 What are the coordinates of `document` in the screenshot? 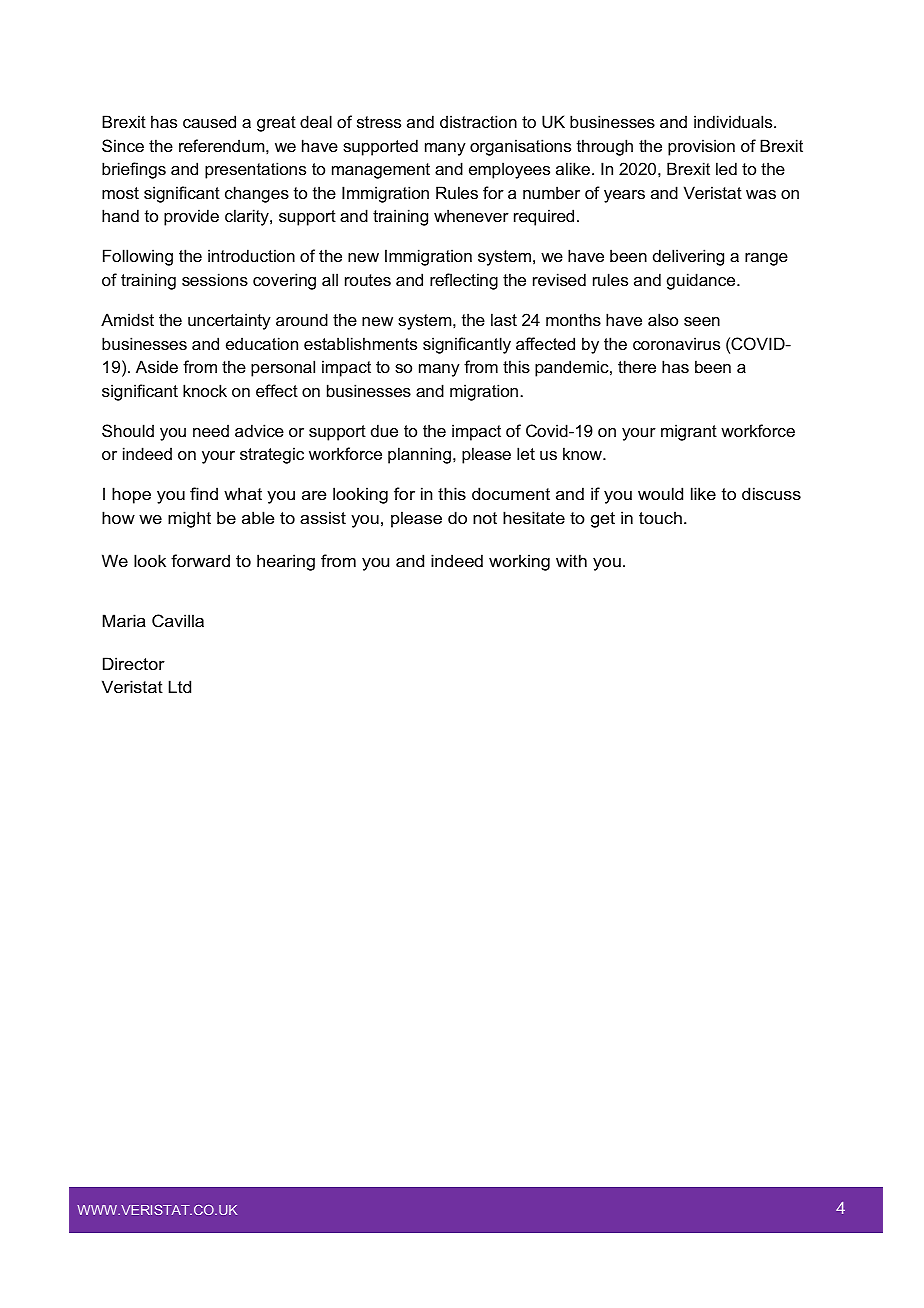 It's located at (511, 493).
